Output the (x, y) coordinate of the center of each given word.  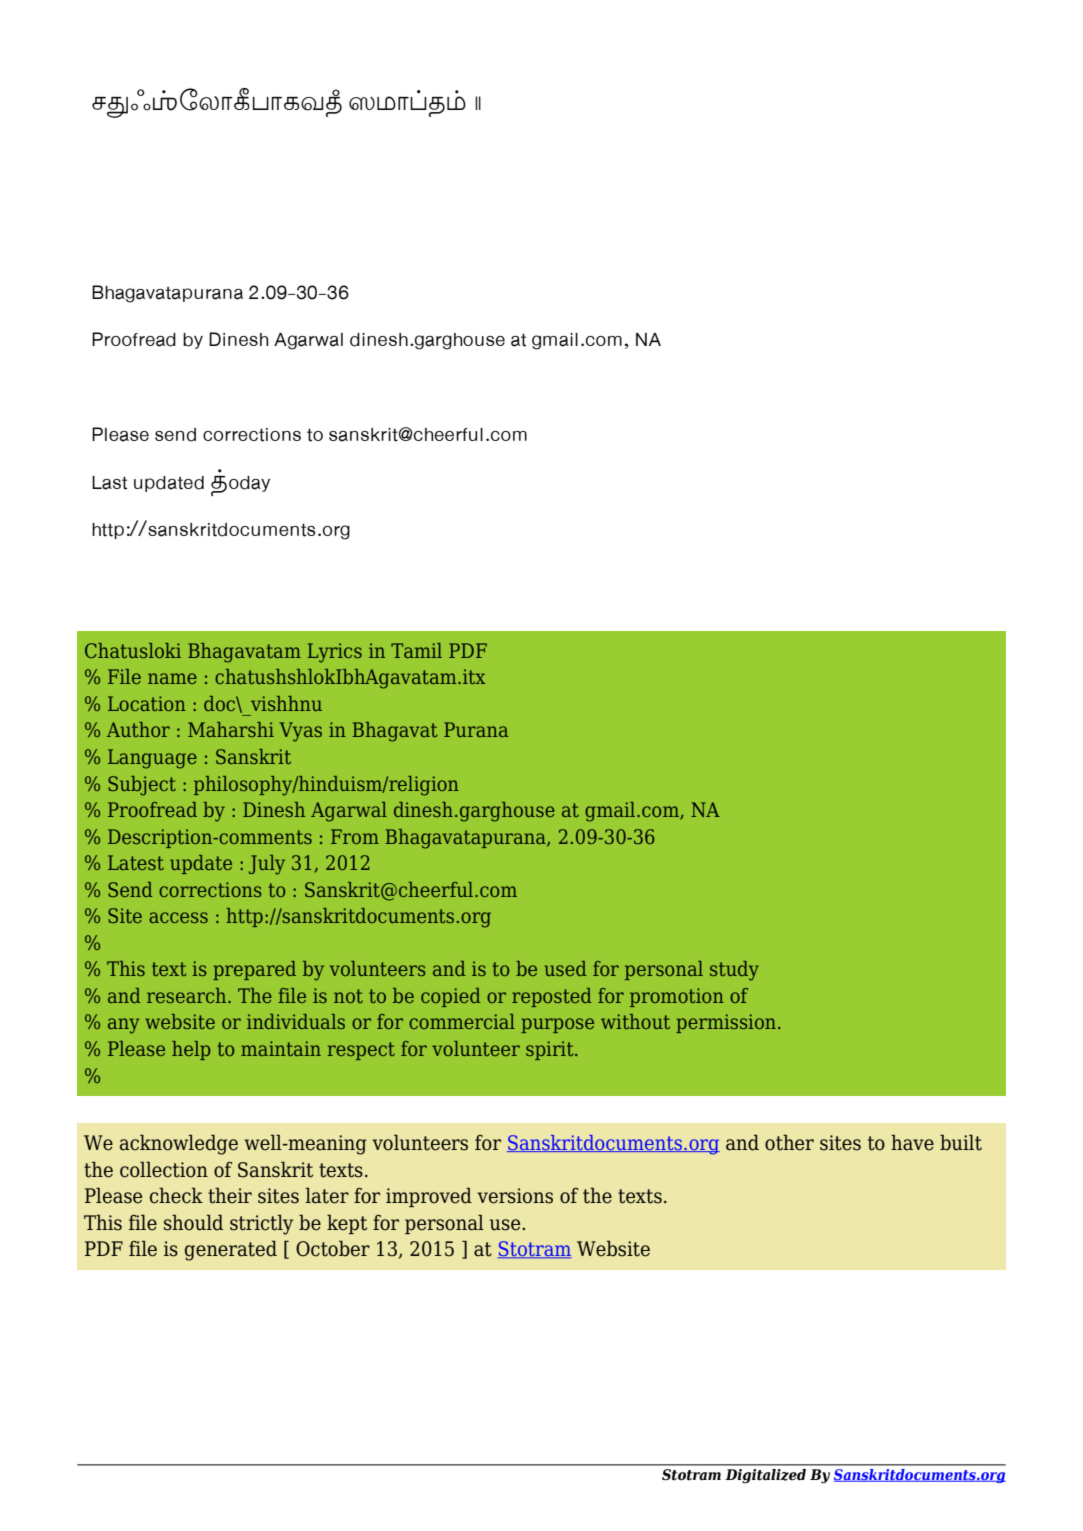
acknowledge (179, 1144)
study (734, 971)
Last (109, 483)
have (912, 1142)
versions (515, 1196)
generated (231, 1250)
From (355, 836)
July (267, 865)
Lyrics (334, 653)
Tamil (416, 650)
